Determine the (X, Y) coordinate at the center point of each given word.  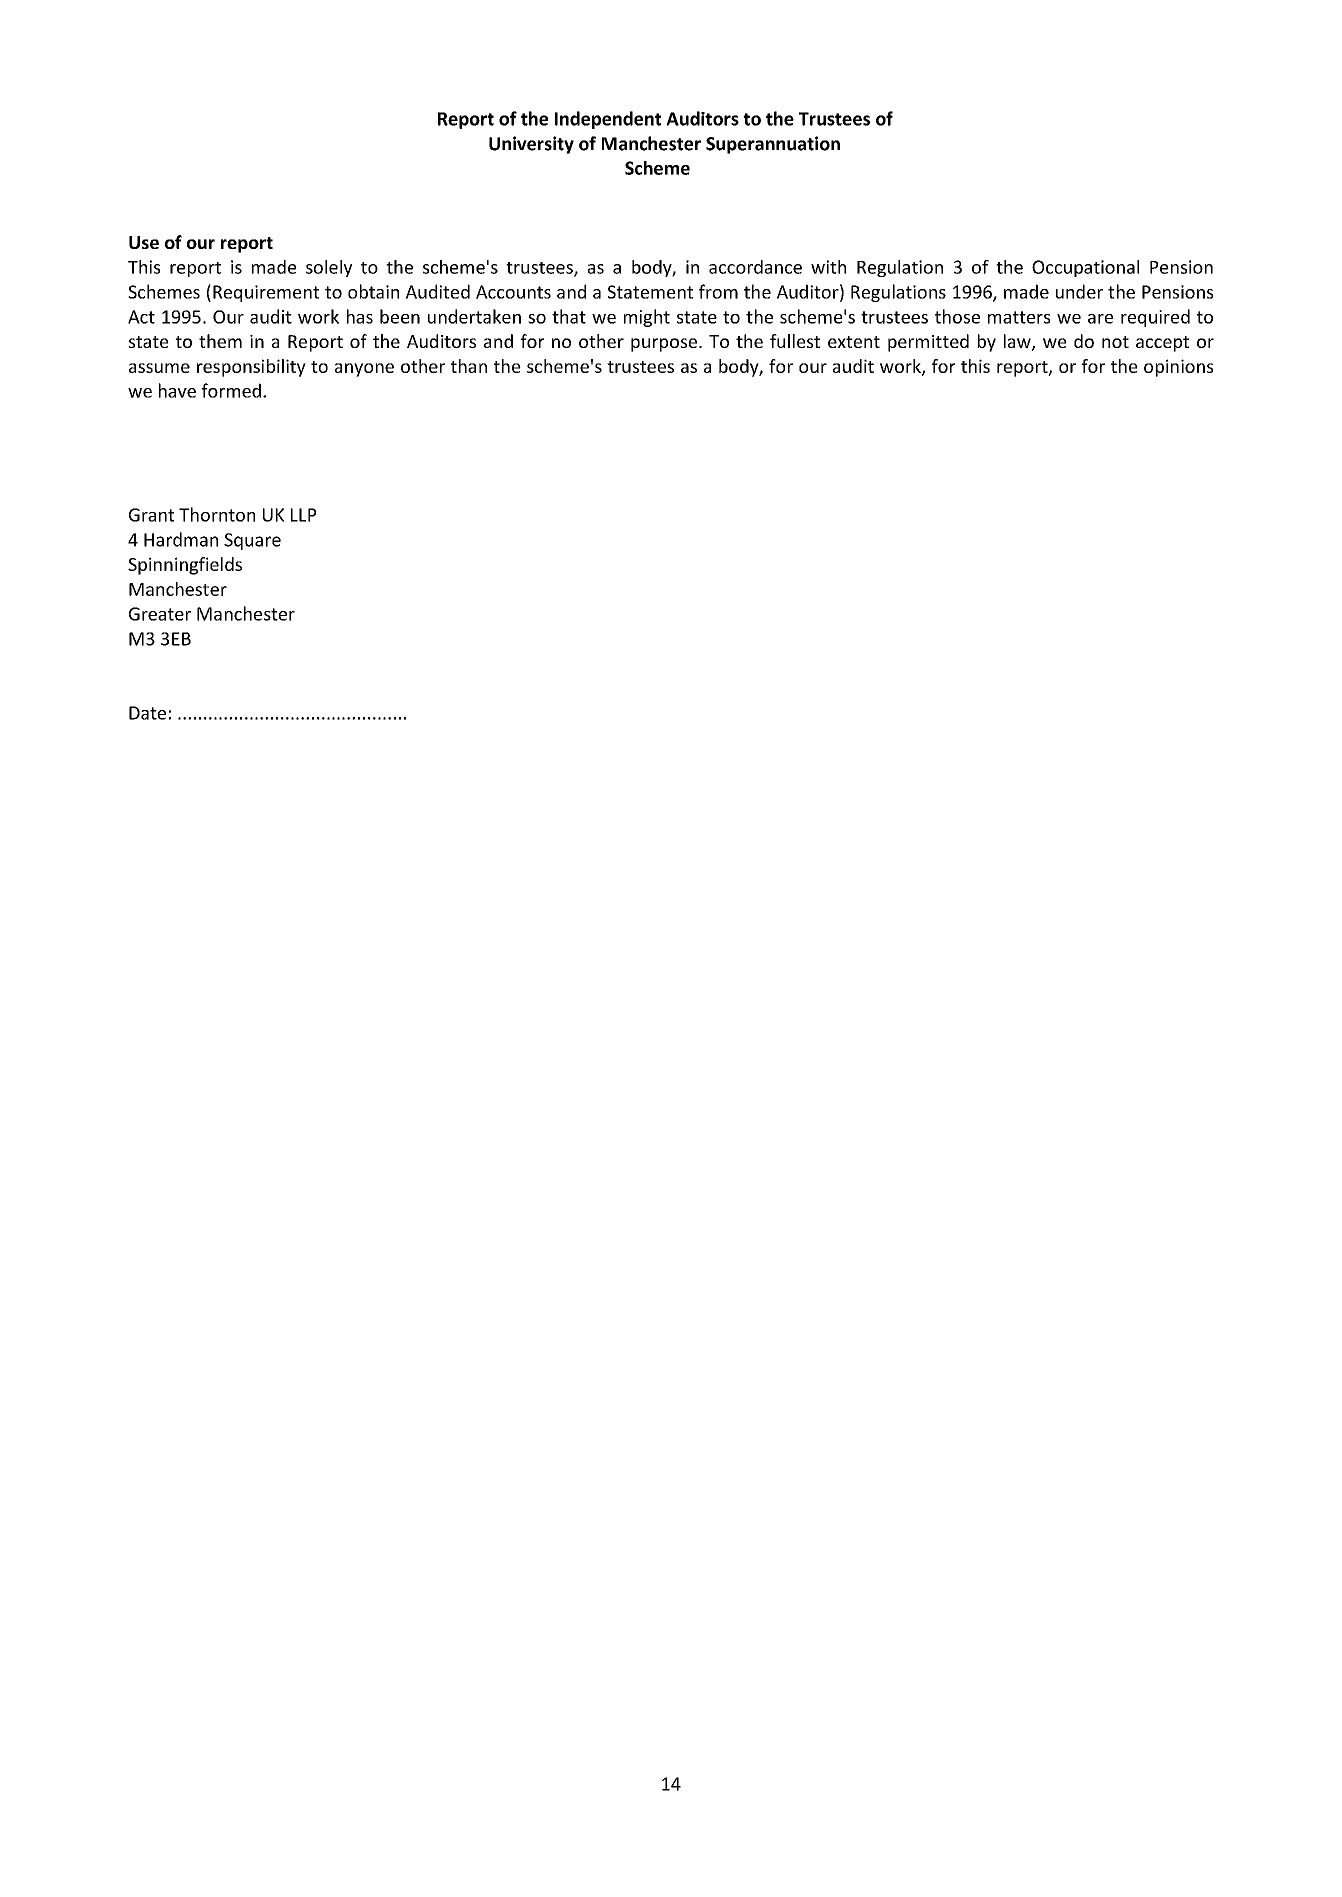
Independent (608, 120)
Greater (160, 614)
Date (147, 713)
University (531, 145)
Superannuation (773, 145)
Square (252, 541)
